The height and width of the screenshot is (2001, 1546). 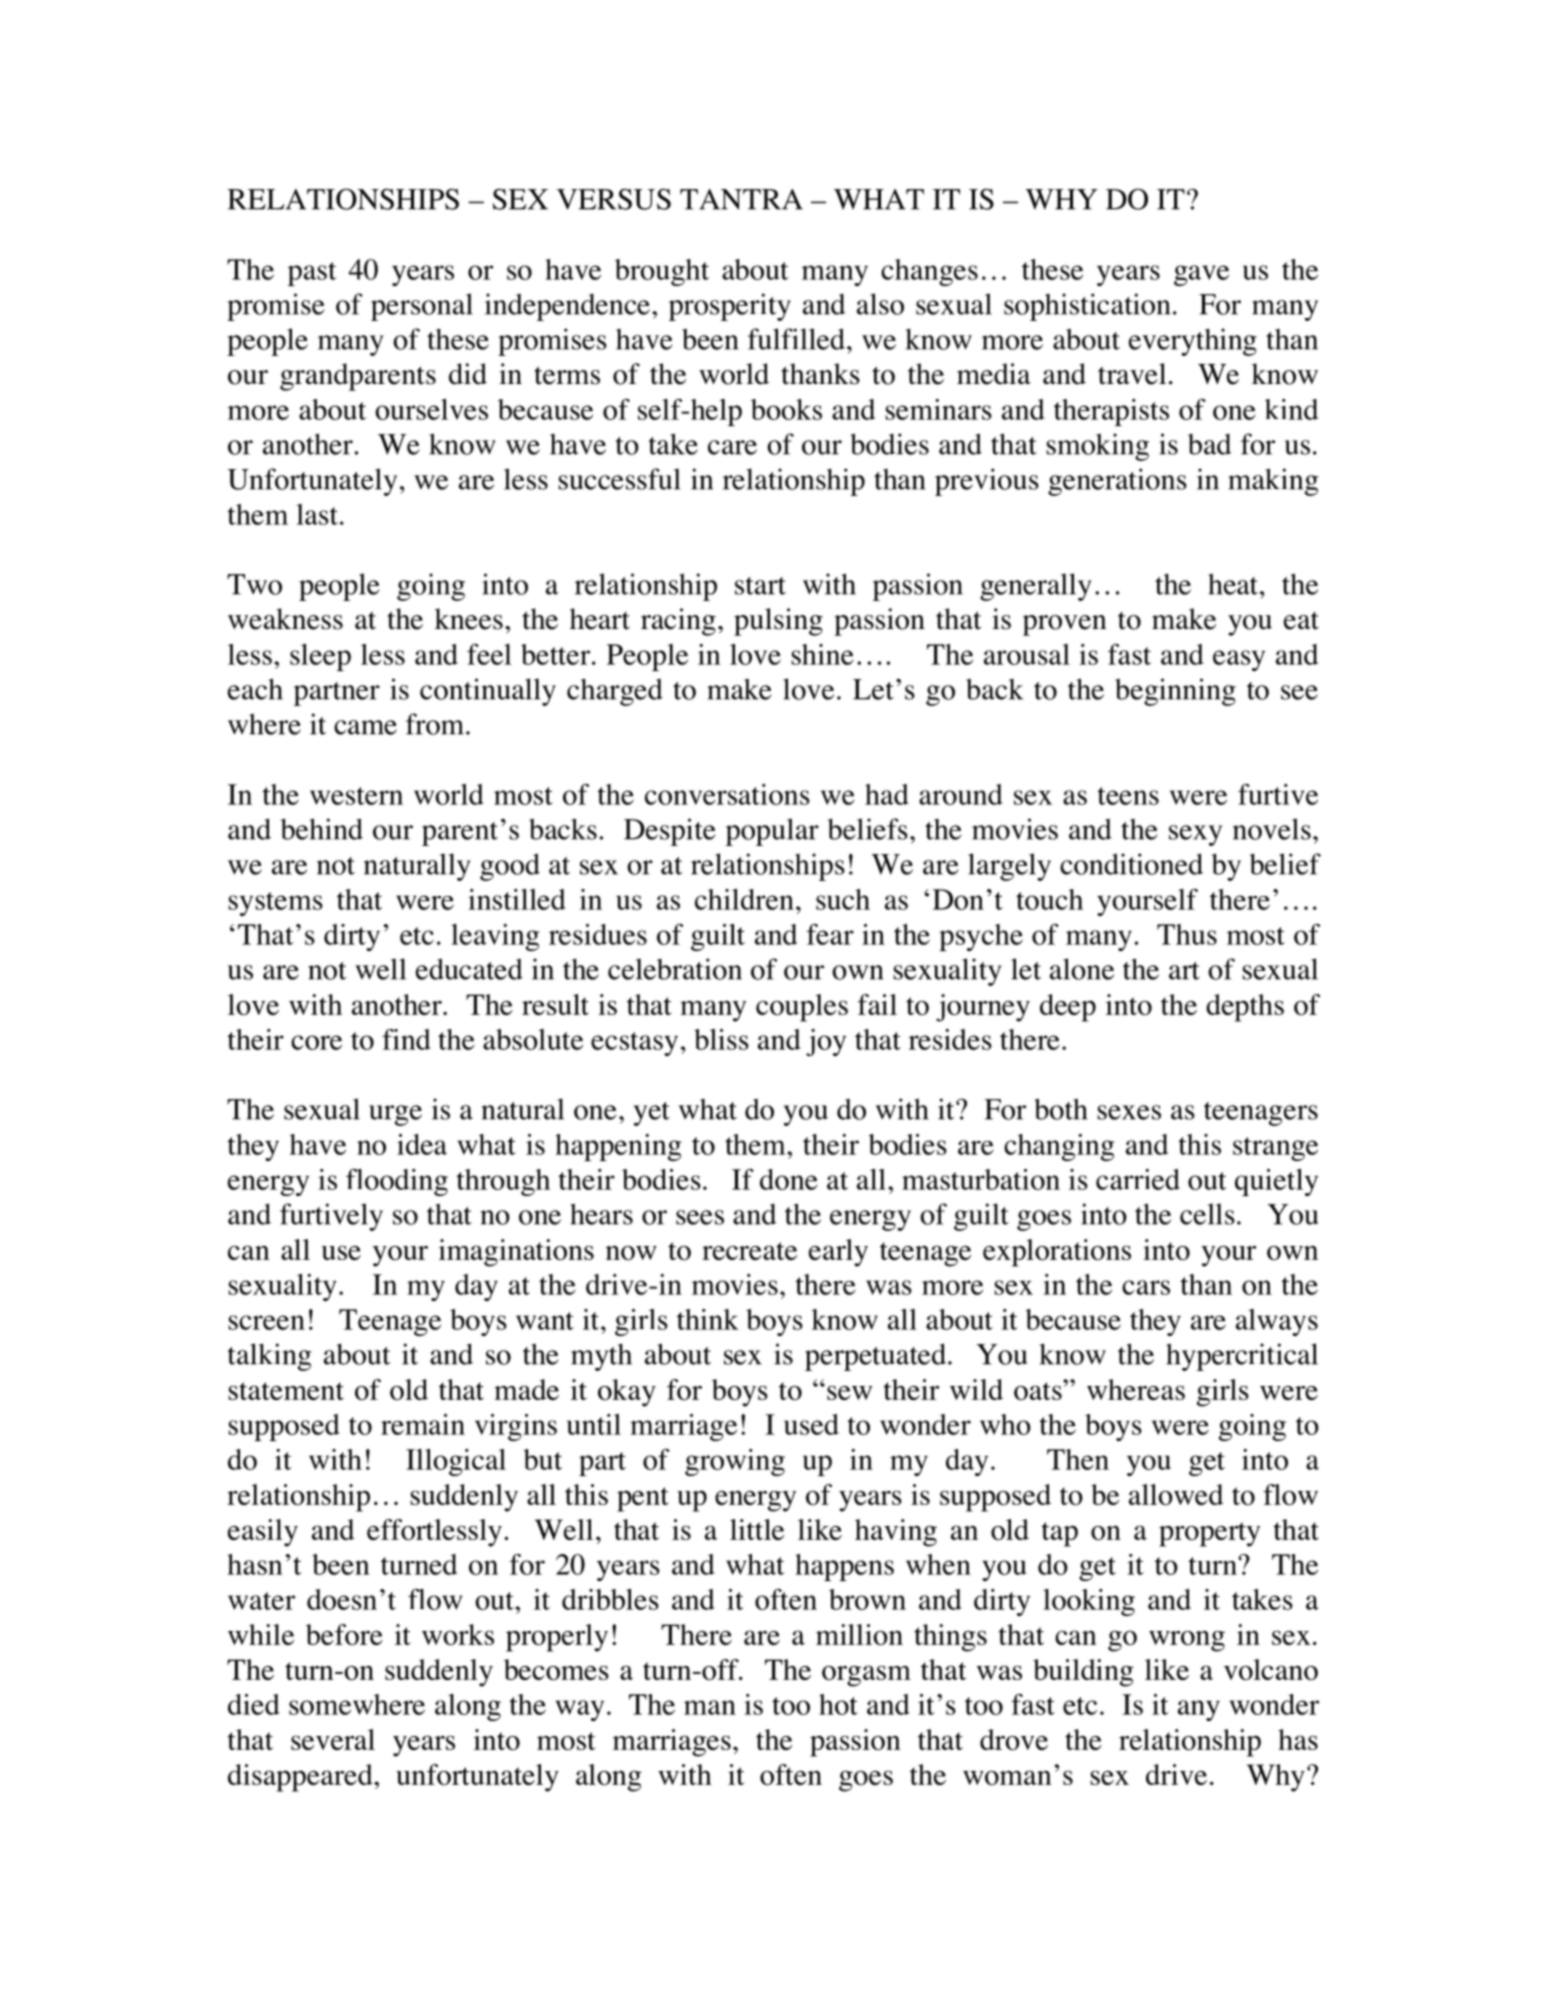 I want to click on gave, so click(x=1201, y=275).
